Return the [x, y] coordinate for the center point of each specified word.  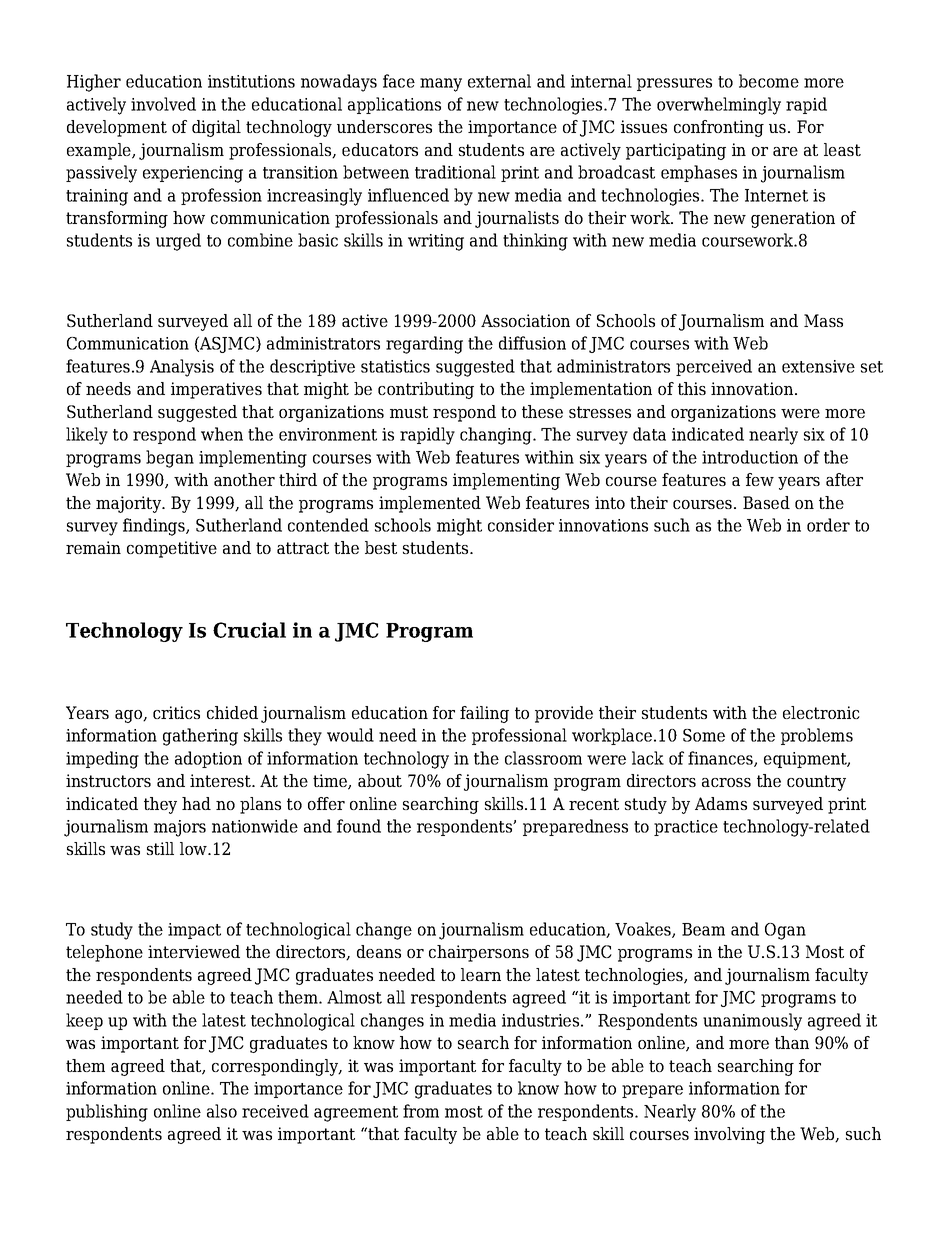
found [359, 826]
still [160, 848]
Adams [721, 803]
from [421, 1111]
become [769, 81]
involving [729, 1135]
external [499, 81]
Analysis [182, 368]
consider [521, 525]
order [828, 525]
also [222, 1111]
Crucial [249, 630]
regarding [424, 345]
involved [163, 104]
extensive [818, 366]
